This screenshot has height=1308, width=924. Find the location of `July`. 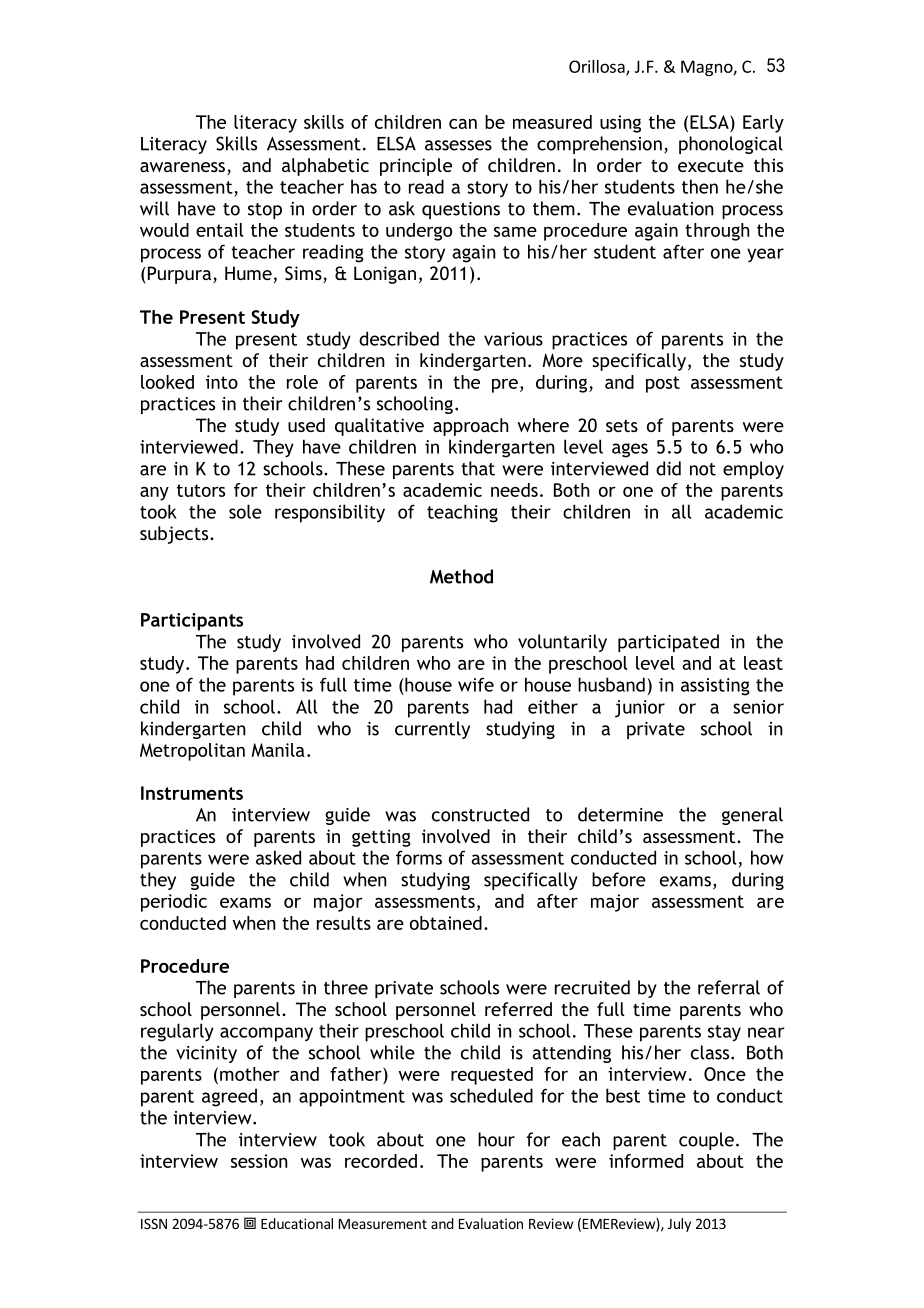

July is located at coordinates (679, 1225).
